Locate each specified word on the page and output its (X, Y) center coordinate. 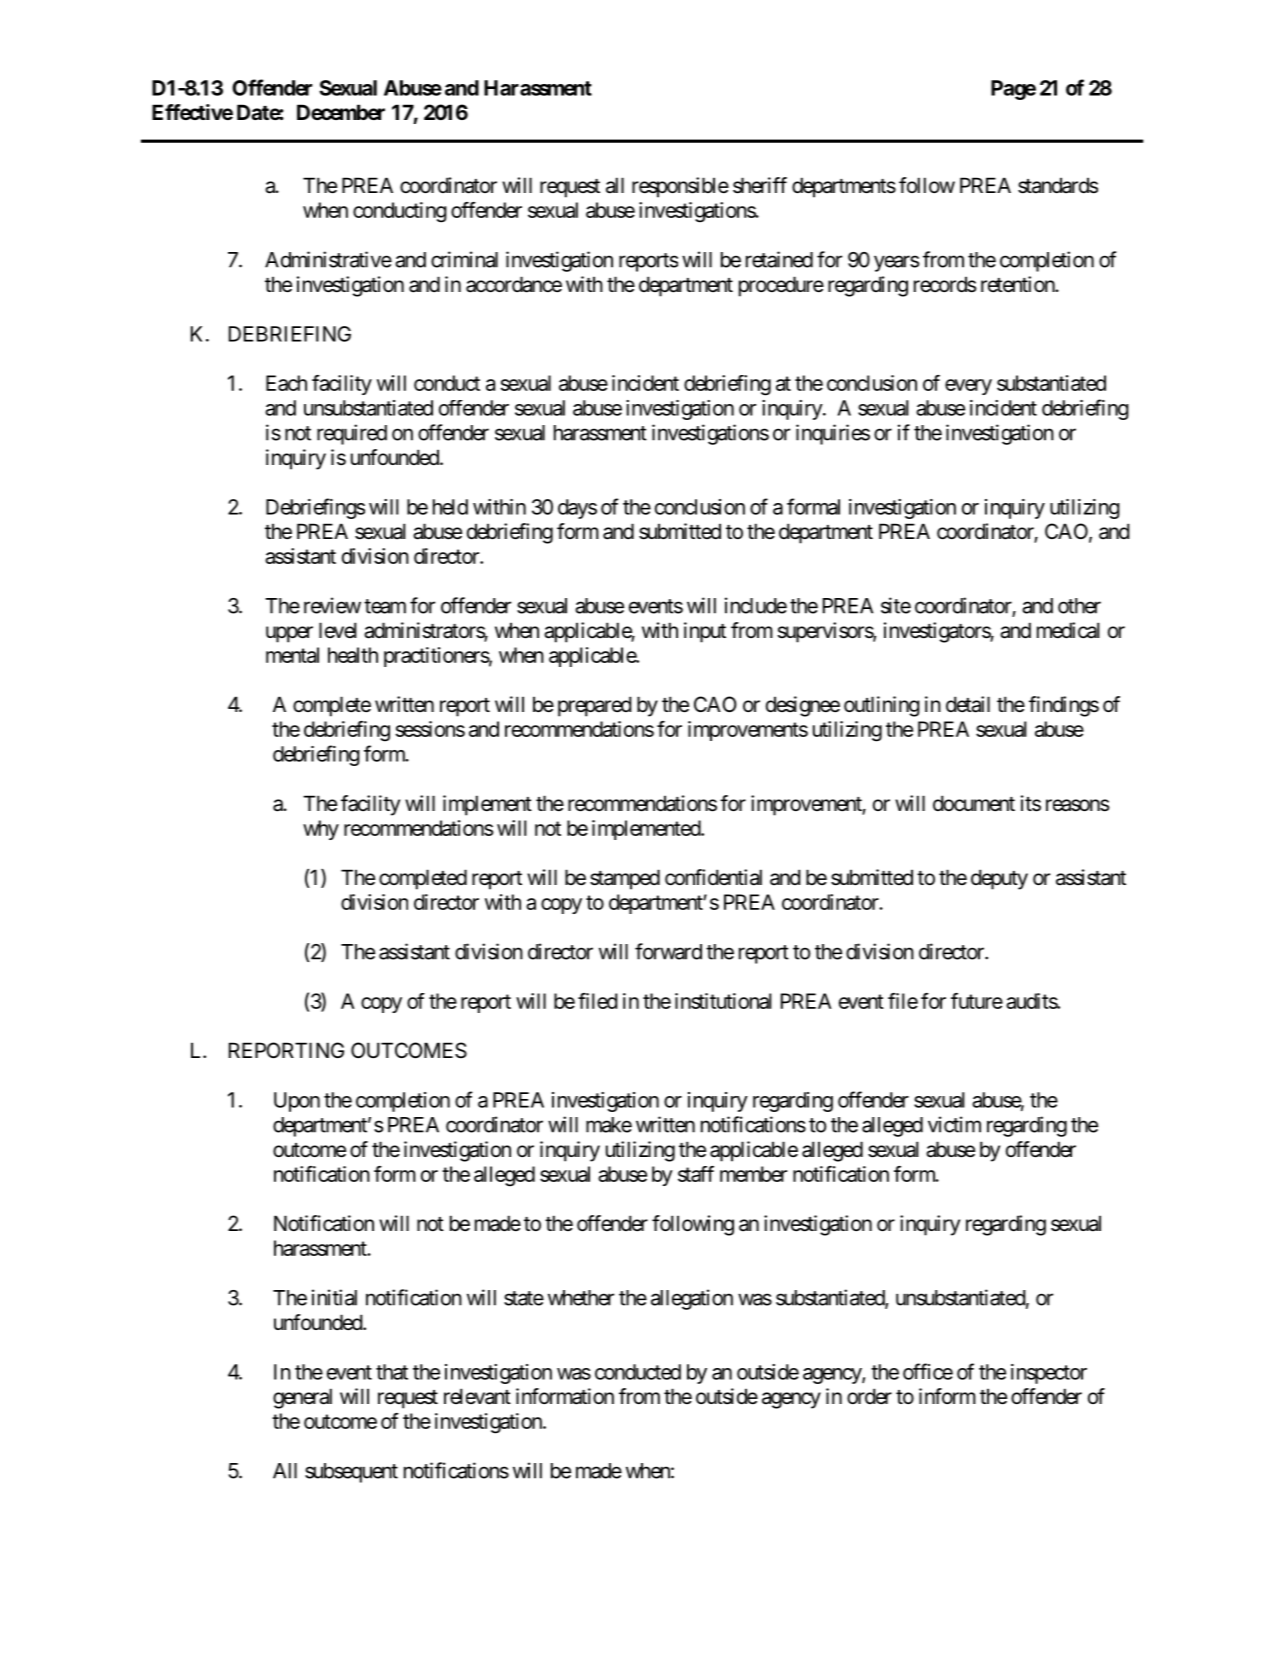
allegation (692, 1299)
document (974, 803)
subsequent (351, 1473)
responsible (680, 187)
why (321, 830)
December (341, 112)
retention (1018, 284)
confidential (713, 877)
